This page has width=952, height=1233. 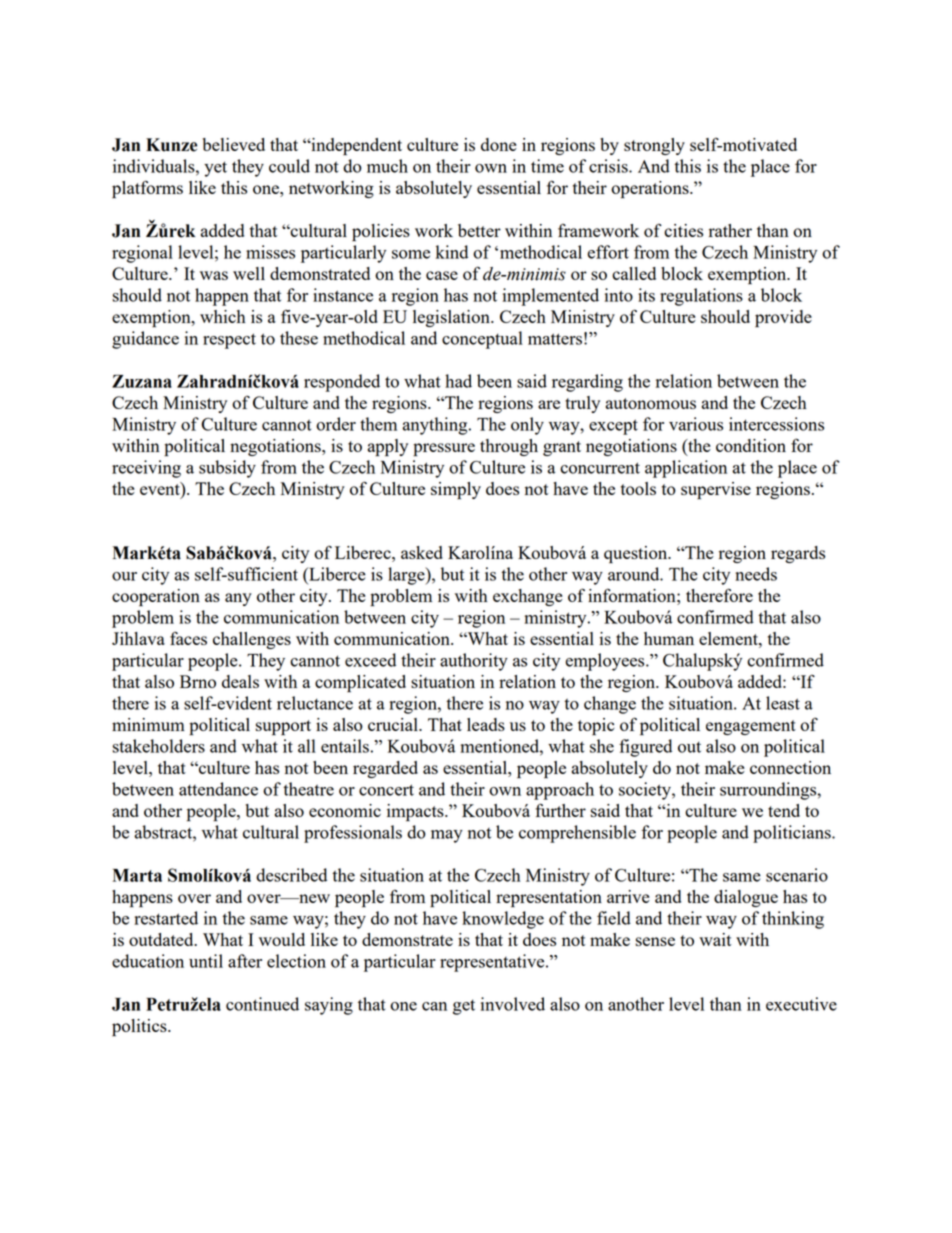 I want to click on minimum, so click(x=148, y=724).
